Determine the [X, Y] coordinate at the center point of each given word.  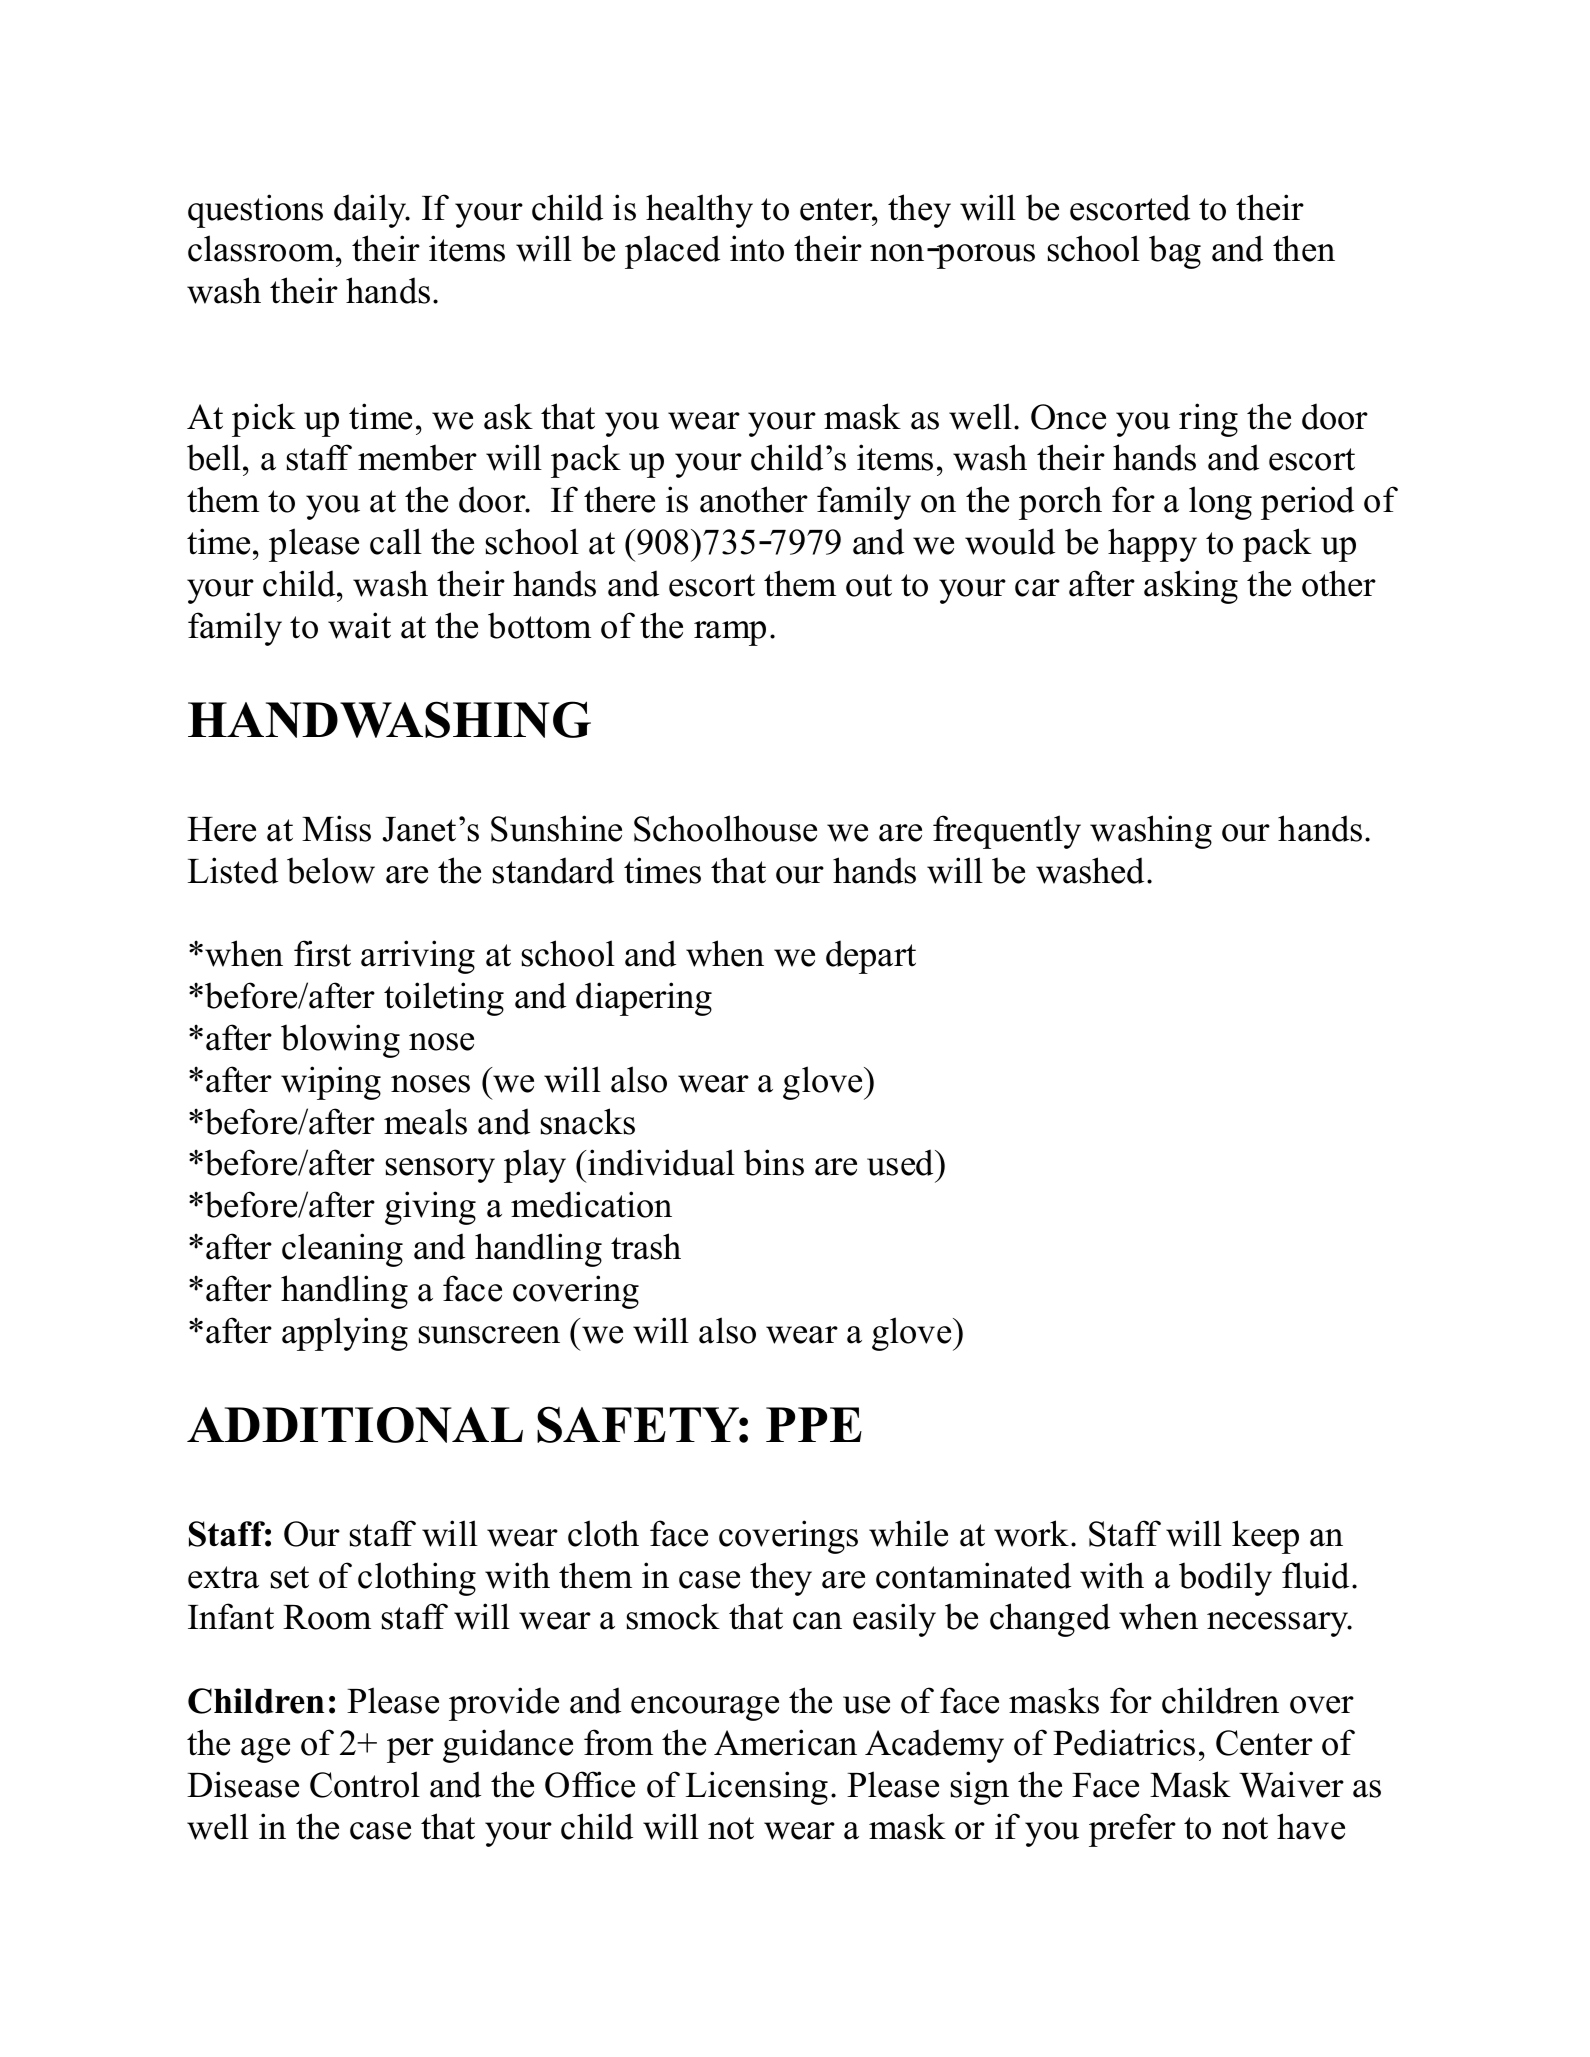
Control [365, 1784]
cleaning [342, 1250]
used [902, 1162]
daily [371, 211]
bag [1175, 252]
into [757, 248]
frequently [1007, 832]
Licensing [757, 1788]
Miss [336, 828]
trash [646, 1246]
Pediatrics [1124, 1742]
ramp [730, 633]
